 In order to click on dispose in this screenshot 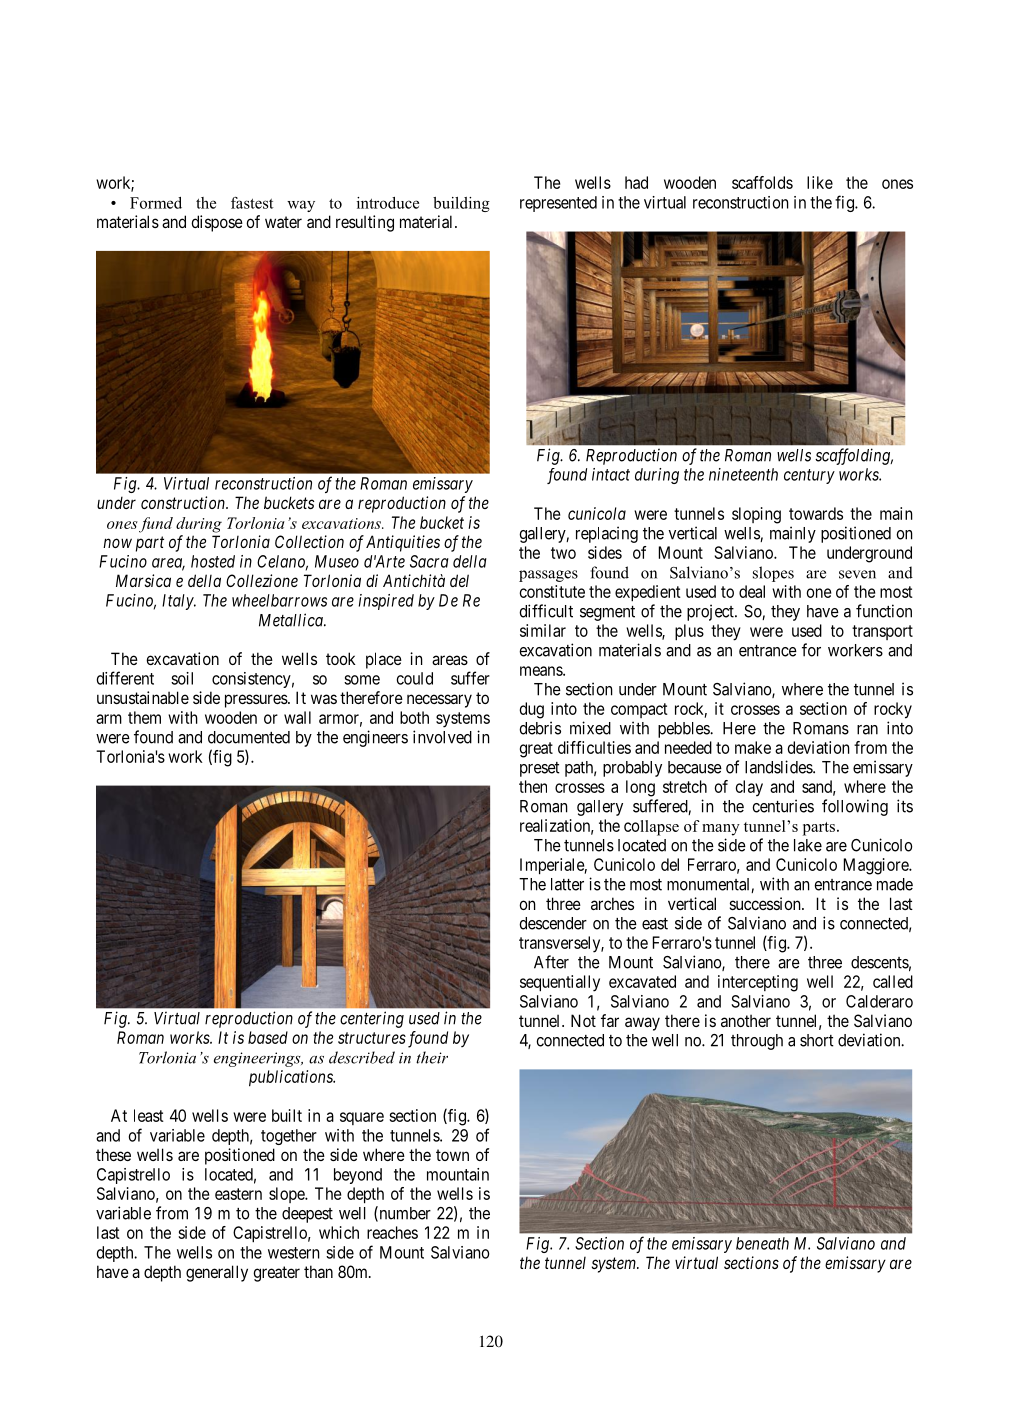, I will do `click(217, 223)`.
